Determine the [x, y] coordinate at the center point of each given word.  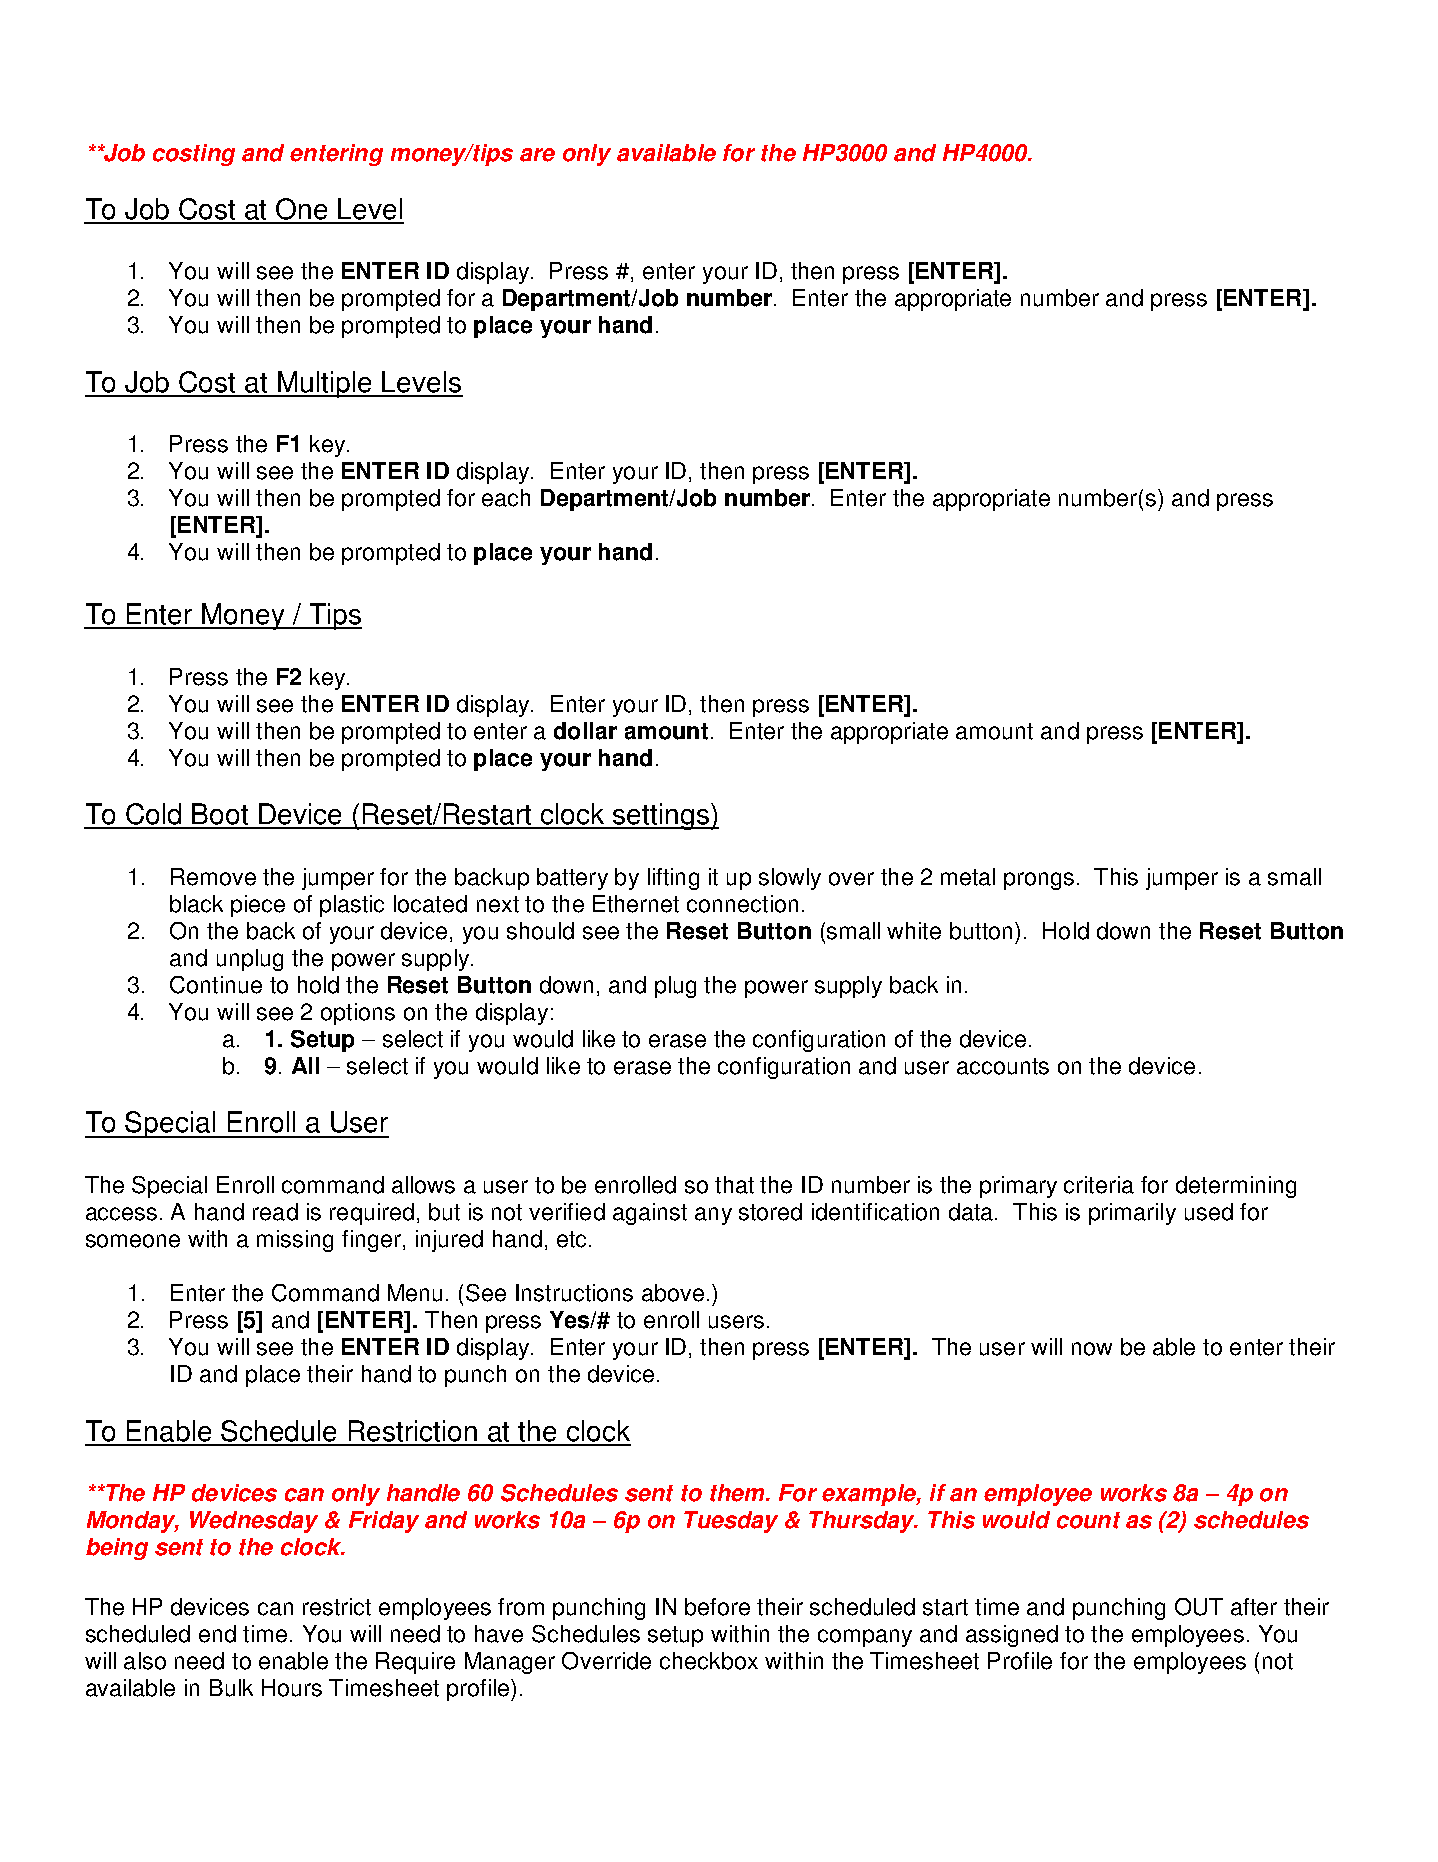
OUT [1199, 1607]
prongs [1039, 881]
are [537, 155]
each [506, 498]
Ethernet [636, 904]
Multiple [325, 384]
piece [258, 906]
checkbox [709, 1661]
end [217, 1634]
